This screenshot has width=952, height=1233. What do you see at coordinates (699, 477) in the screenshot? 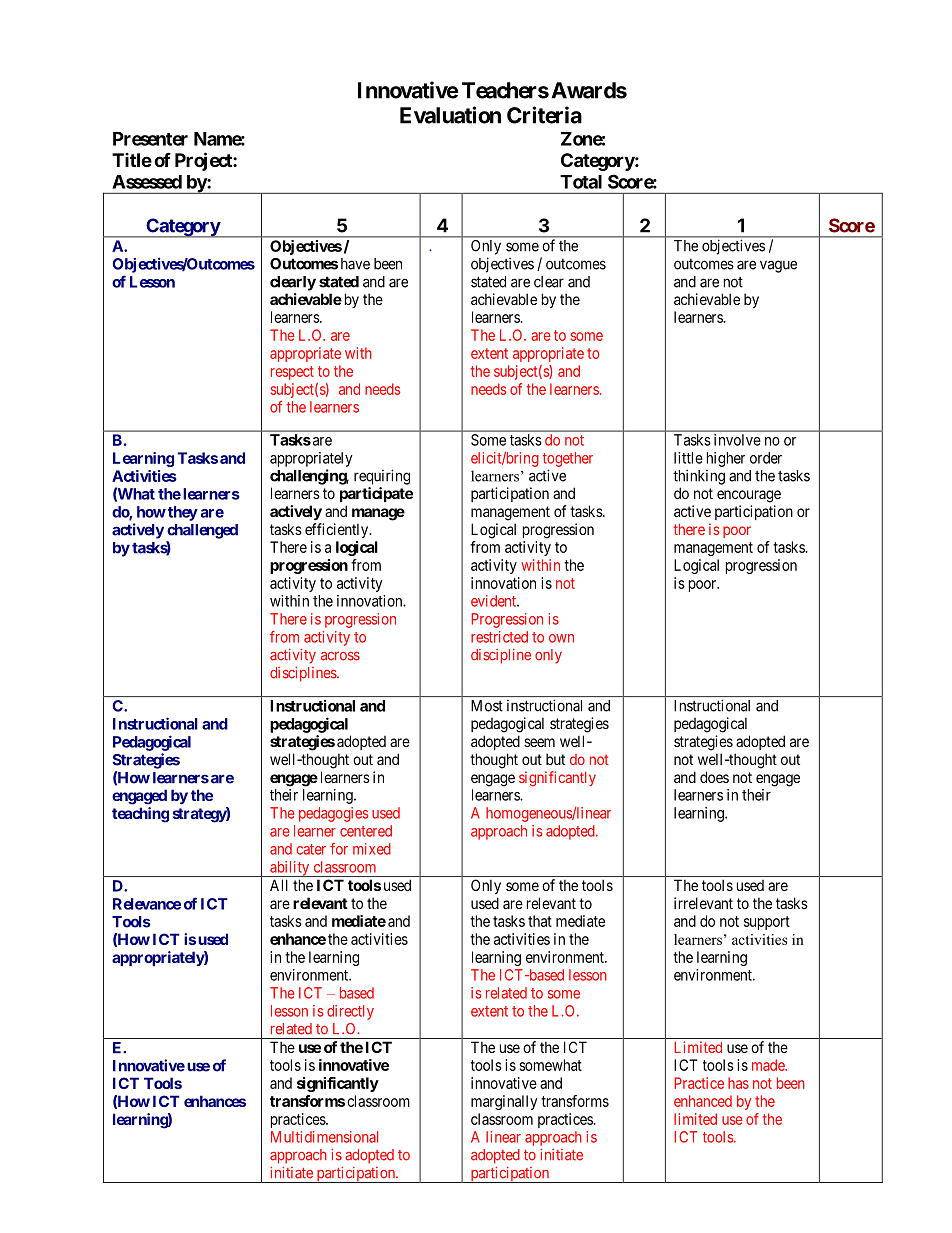
I see `thinking` at bounding box center [699, 477].
